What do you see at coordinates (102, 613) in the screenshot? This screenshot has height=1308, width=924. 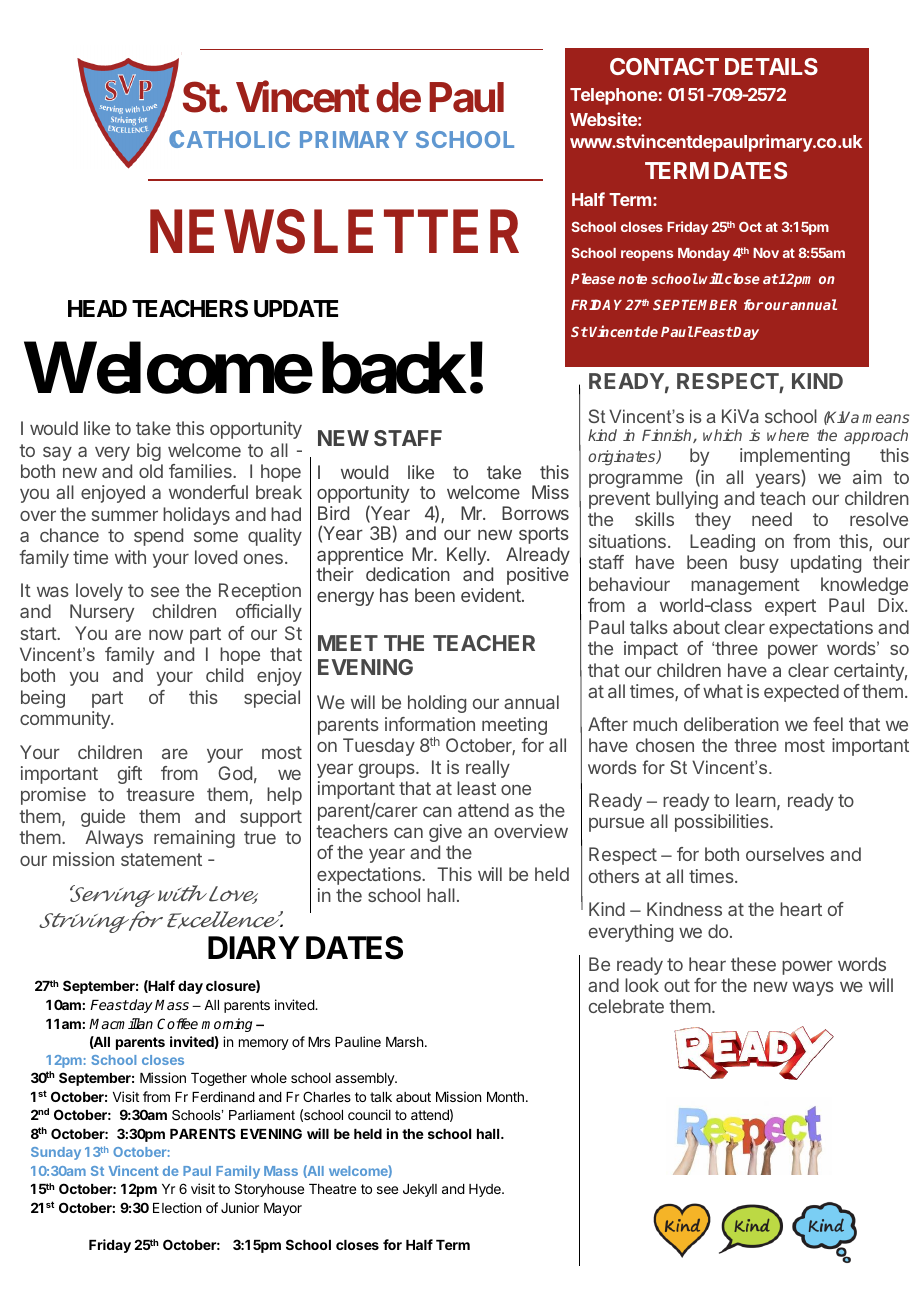 I see `Nursery` at bounding box center [102, 613].
